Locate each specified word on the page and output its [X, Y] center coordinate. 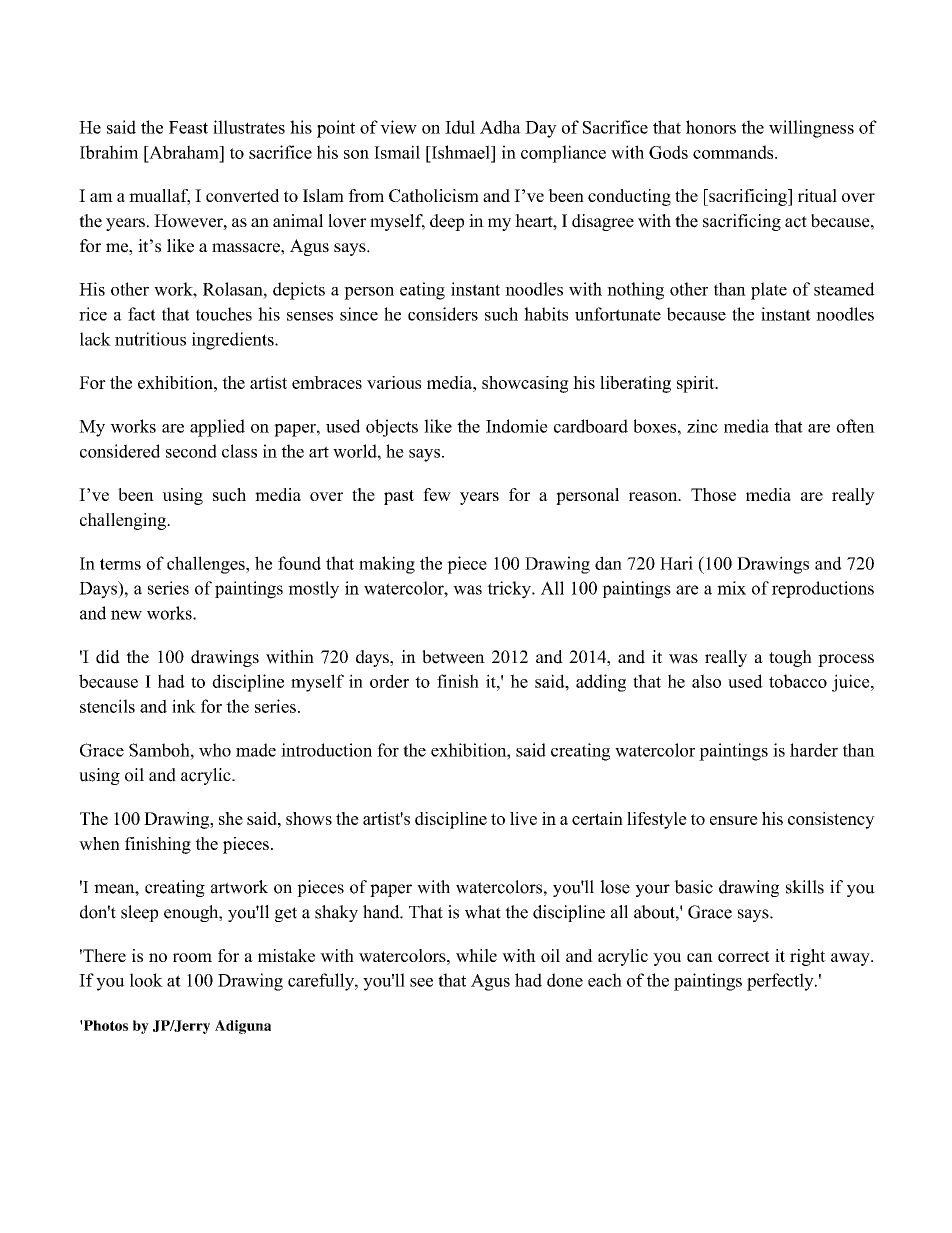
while [476, 955]
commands [734, 152]
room [192, 957]
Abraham [184, 152]
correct [744, 956]
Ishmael [460, 152]
